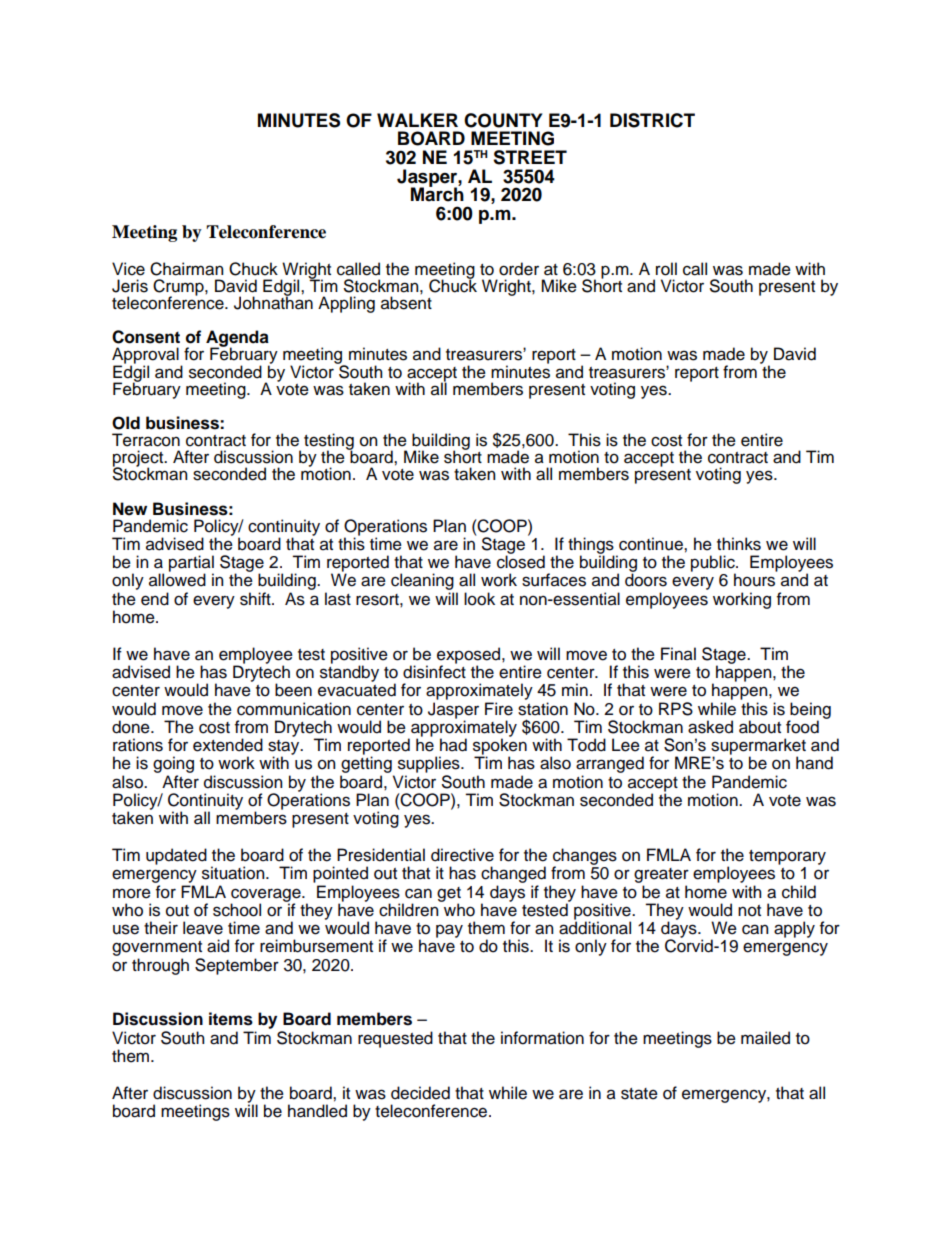 The width and height of the screenshot is (952, 1233). I want to click on Chairman, so click(186, 269).
